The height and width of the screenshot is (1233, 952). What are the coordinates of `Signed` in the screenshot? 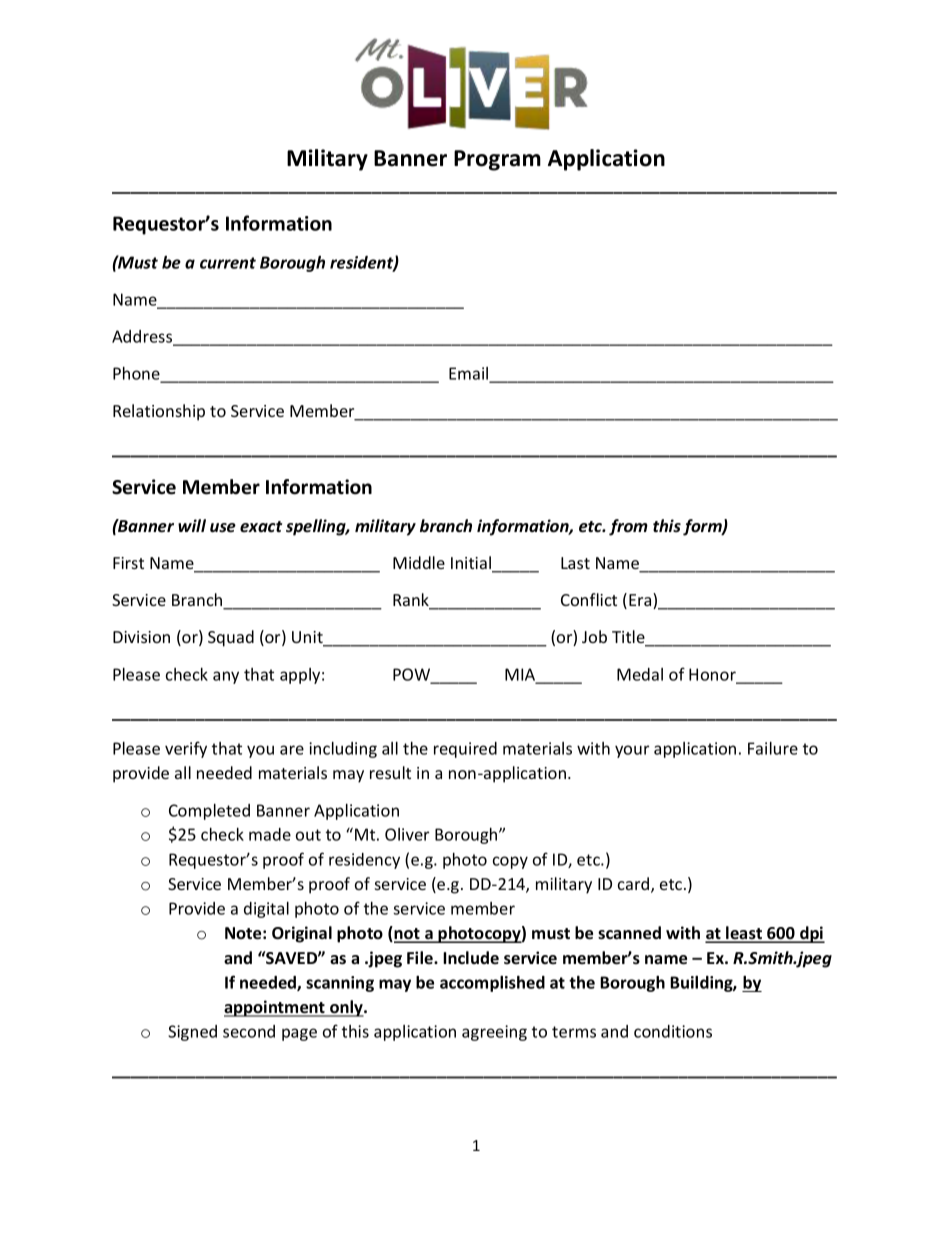 It's located at (192, 1033).
